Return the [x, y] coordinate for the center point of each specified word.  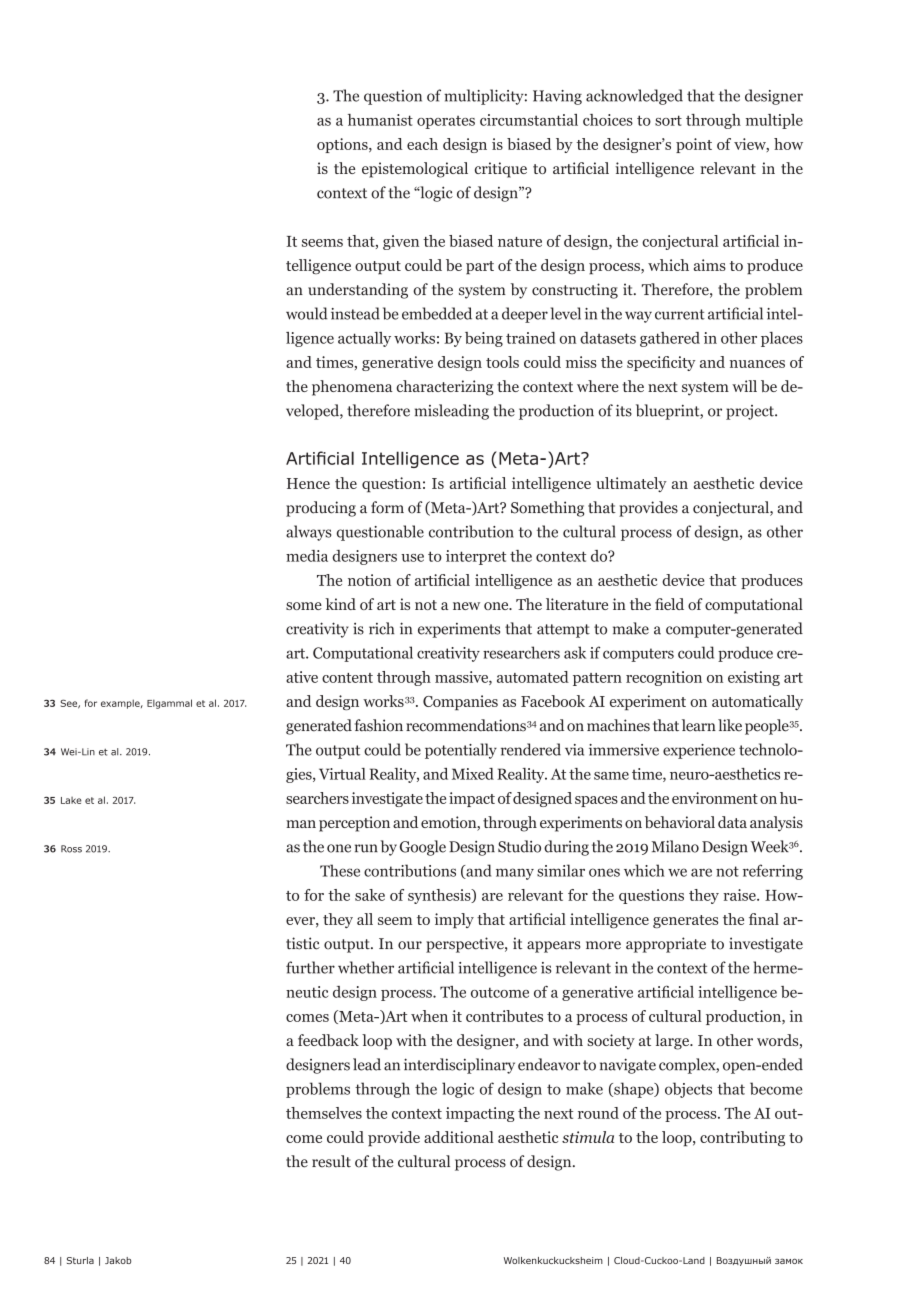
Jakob [118, 1260]
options [343, 145]
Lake [71, 800]
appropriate [666, 945]
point [694, 145]
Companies [460, 703]
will [744, 386]
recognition [664, 678]
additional [459, 1137]
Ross [71, 849]
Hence [308, 483]
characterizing [445, 388]
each [422, 144]
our [410, 945]
